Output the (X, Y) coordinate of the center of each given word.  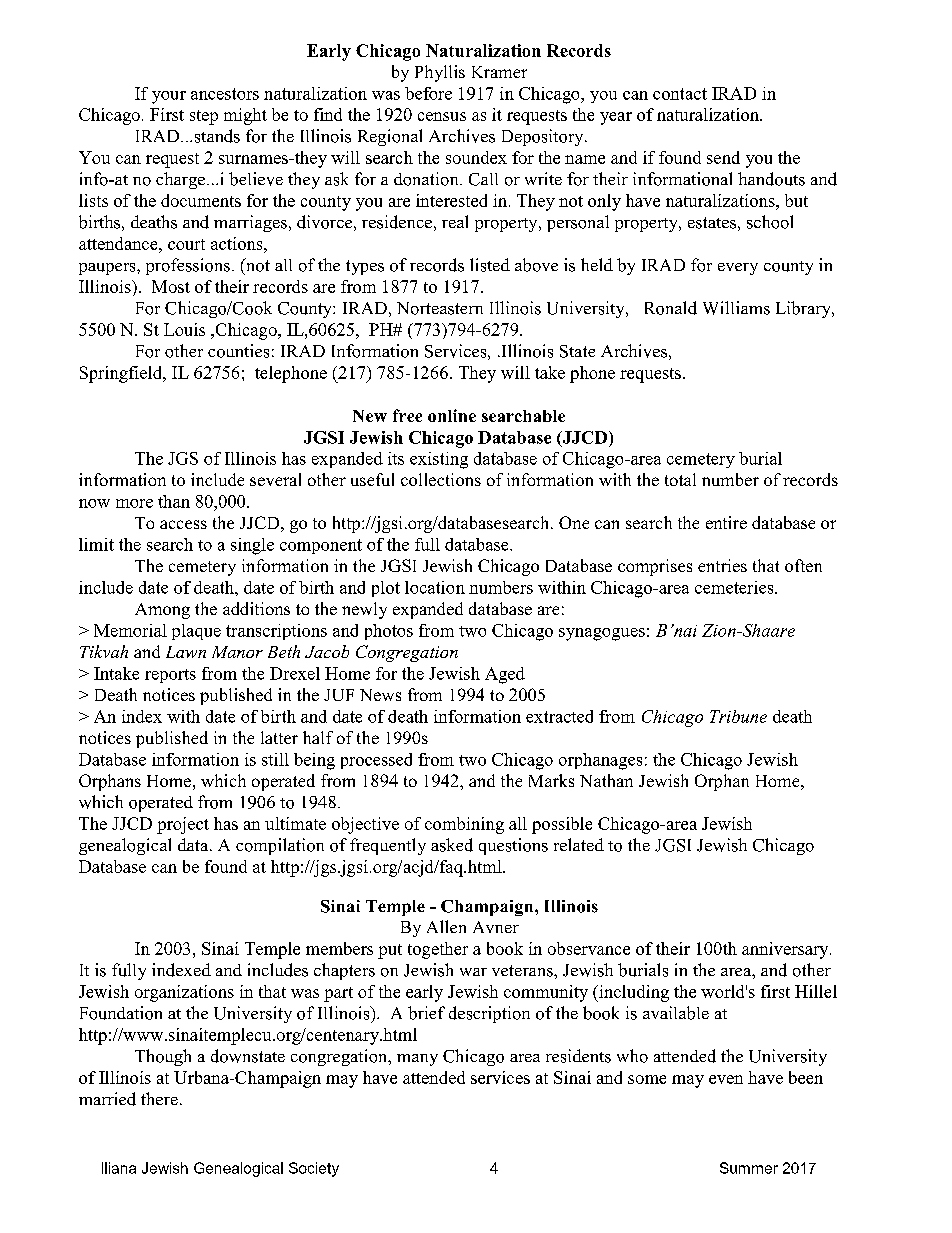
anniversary (786, 950)
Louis (184, 329)
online (452, 415)
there (159, 1098)
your (169, 97)
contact (680, 94)
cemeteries (735, 587)
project (183, 825)
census (442, 116)
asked (452, 845)
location (435, 587)
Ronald (671, 308)
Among (162, 611)
